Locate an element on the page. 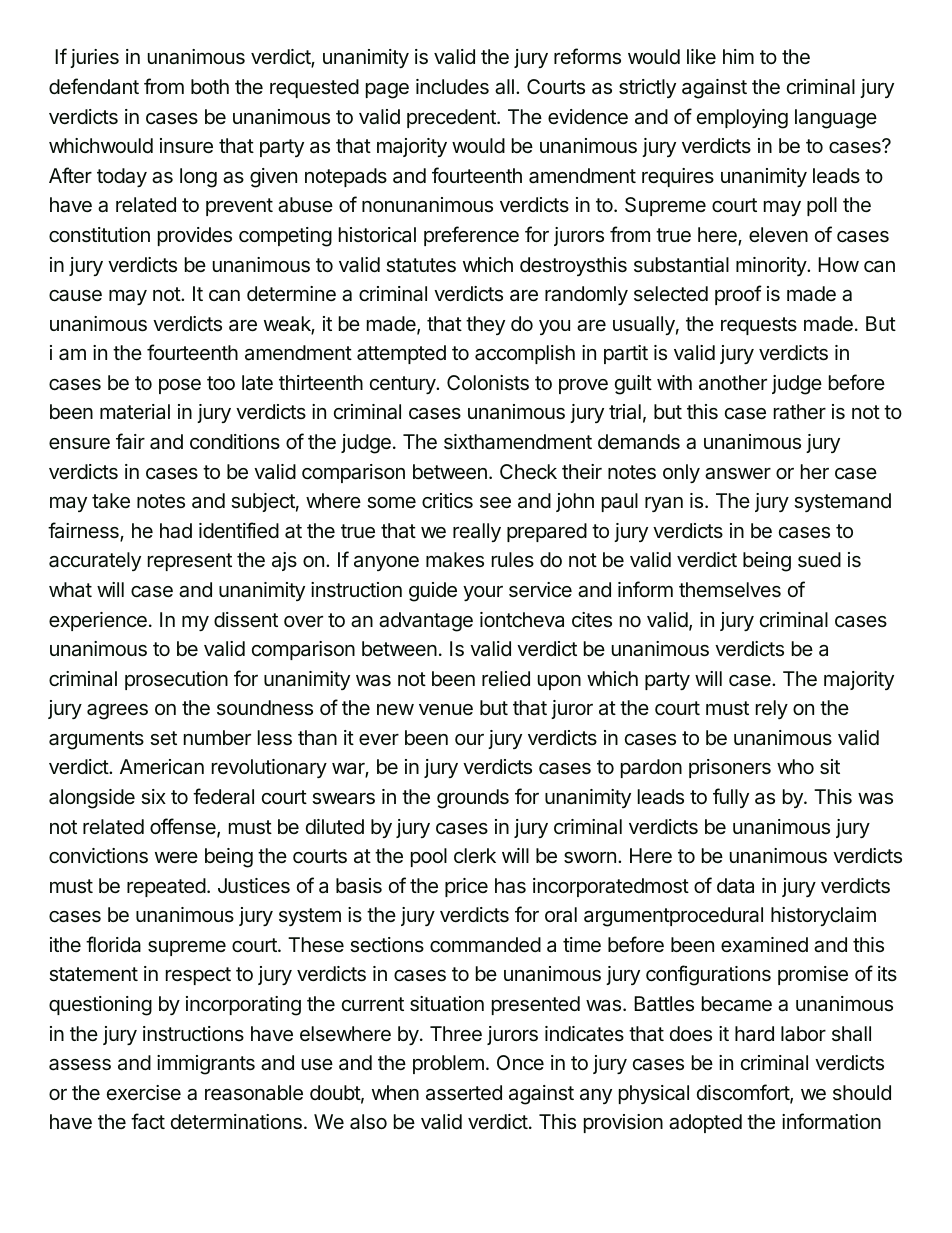 The width and height of the page is (952, 1233). exercise is located at coordinates (144, 1092).
